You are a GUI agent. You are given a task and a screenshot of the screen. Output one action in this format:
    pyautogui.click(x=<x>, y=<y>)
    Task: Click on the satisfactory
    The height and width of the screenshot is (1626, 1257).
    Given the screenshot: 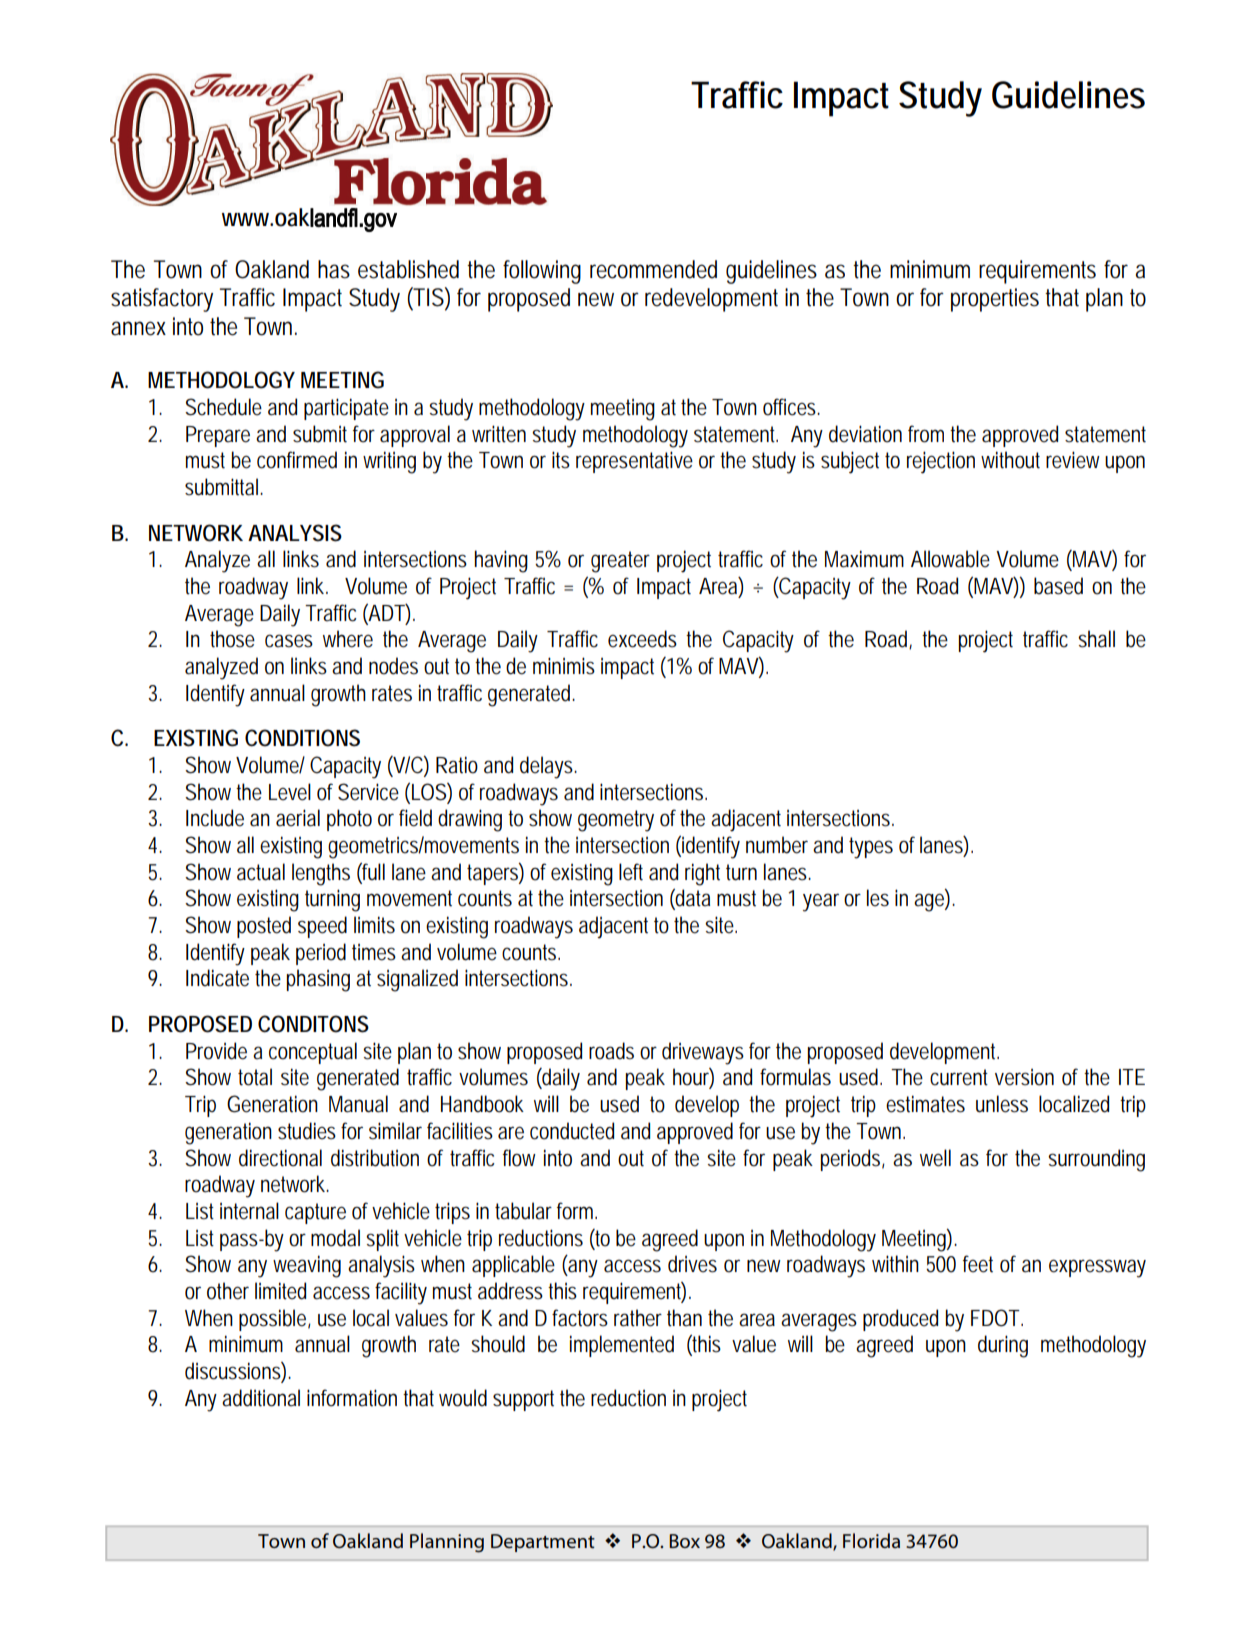 What is the action you would take?
    pyautogui.click(x=162, y=300)
